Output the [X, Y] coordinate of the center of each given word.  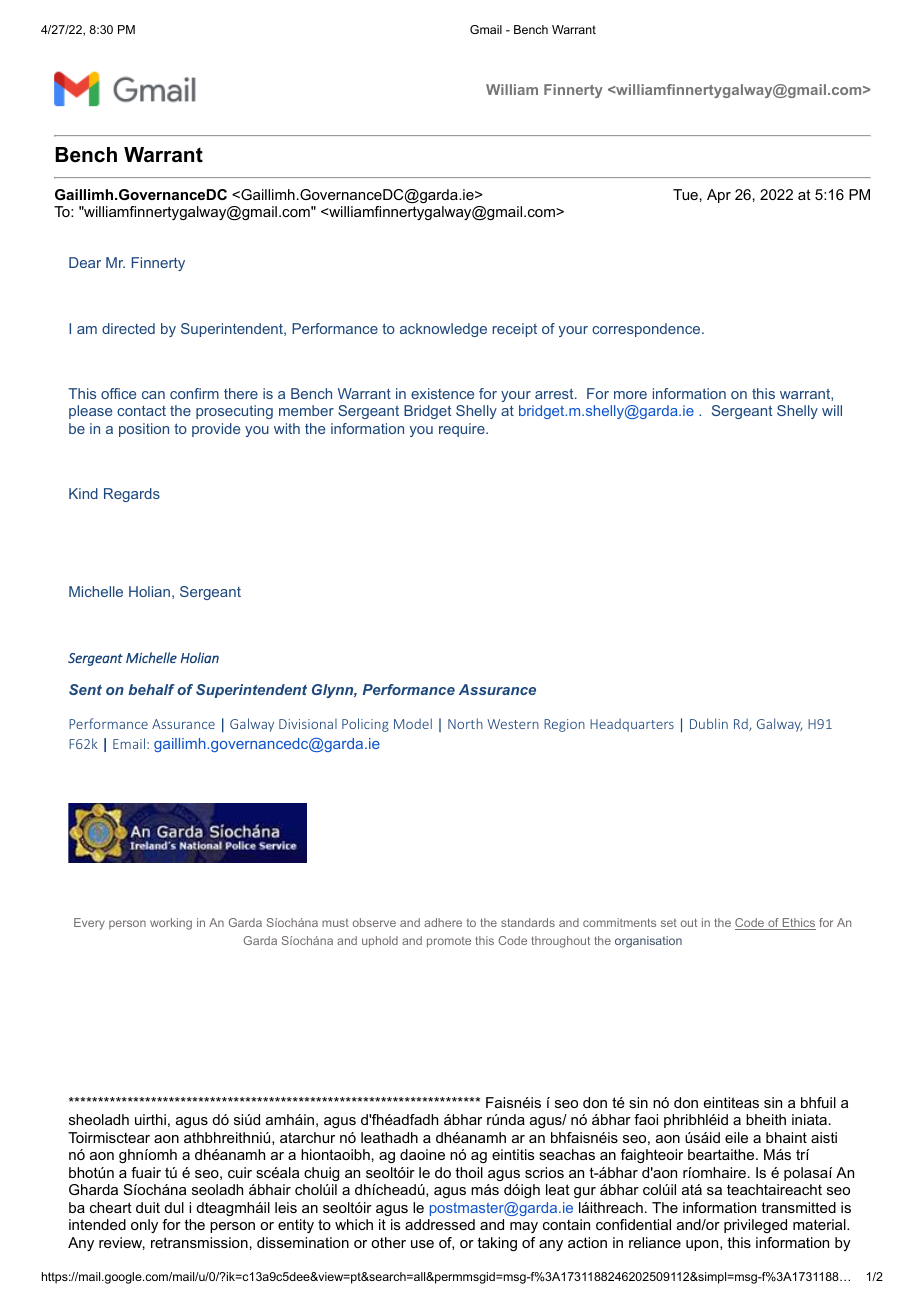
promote [449, 942]
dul [174, 1207]
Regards [132, 495]
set [669, 923]
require [463, 430]
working [171, 924]
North [465, 723]
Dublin [709, 723]
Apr [719, 196]
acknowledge [443, 330]
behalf [151, 689]
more [630, 395]
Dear [85, 262]
